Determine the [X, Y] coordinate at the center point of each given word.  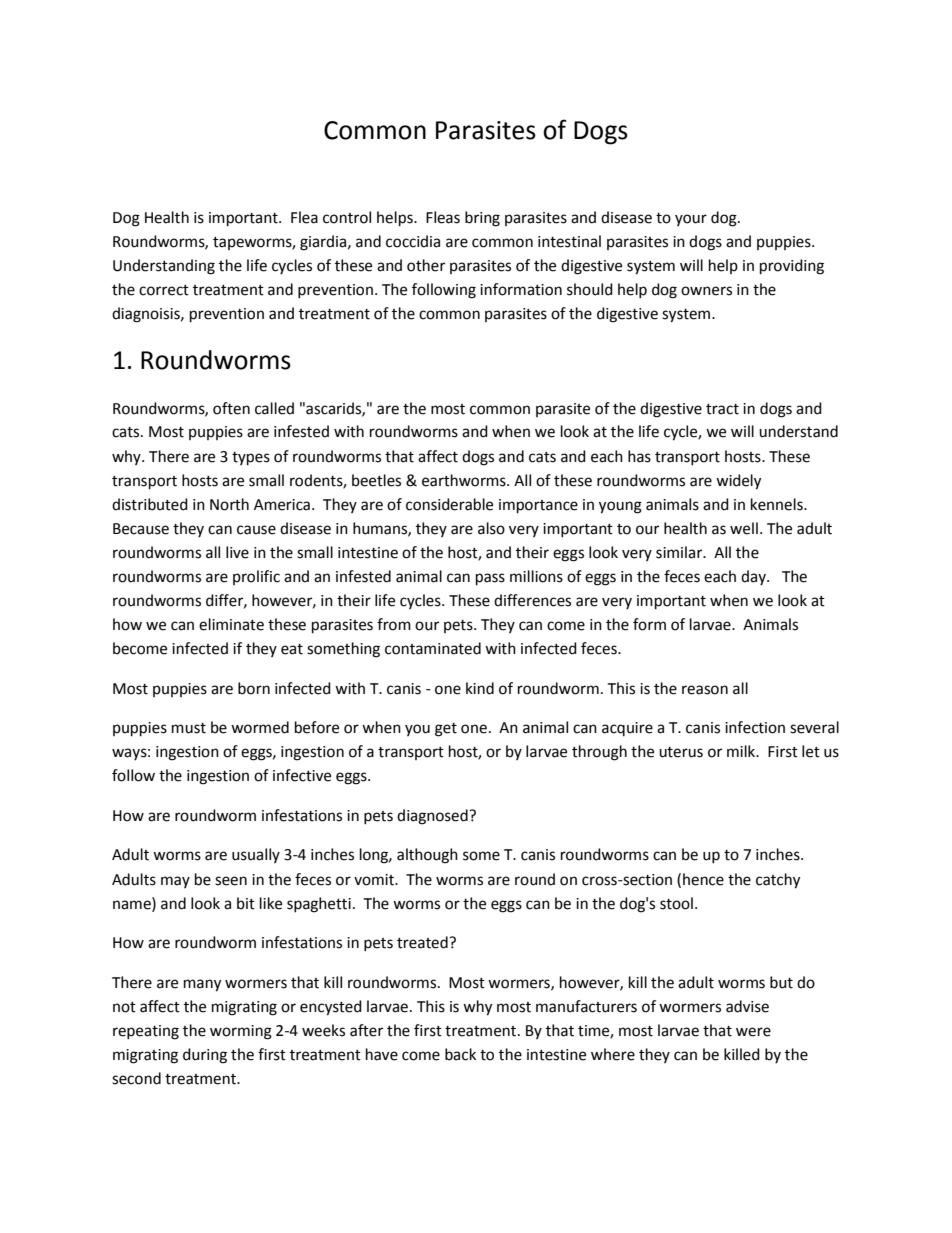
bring [482, 219]
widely [738, 482]
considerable [449, 504]
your [691, 220]
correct [164, 290]
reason [705, 690]
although [427, 856]
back [460, 1054]
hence [703, 879]
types [251, 459]
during [205, 1056]
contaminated [433, 648]
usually [256, 855]
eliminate [231, 624]
